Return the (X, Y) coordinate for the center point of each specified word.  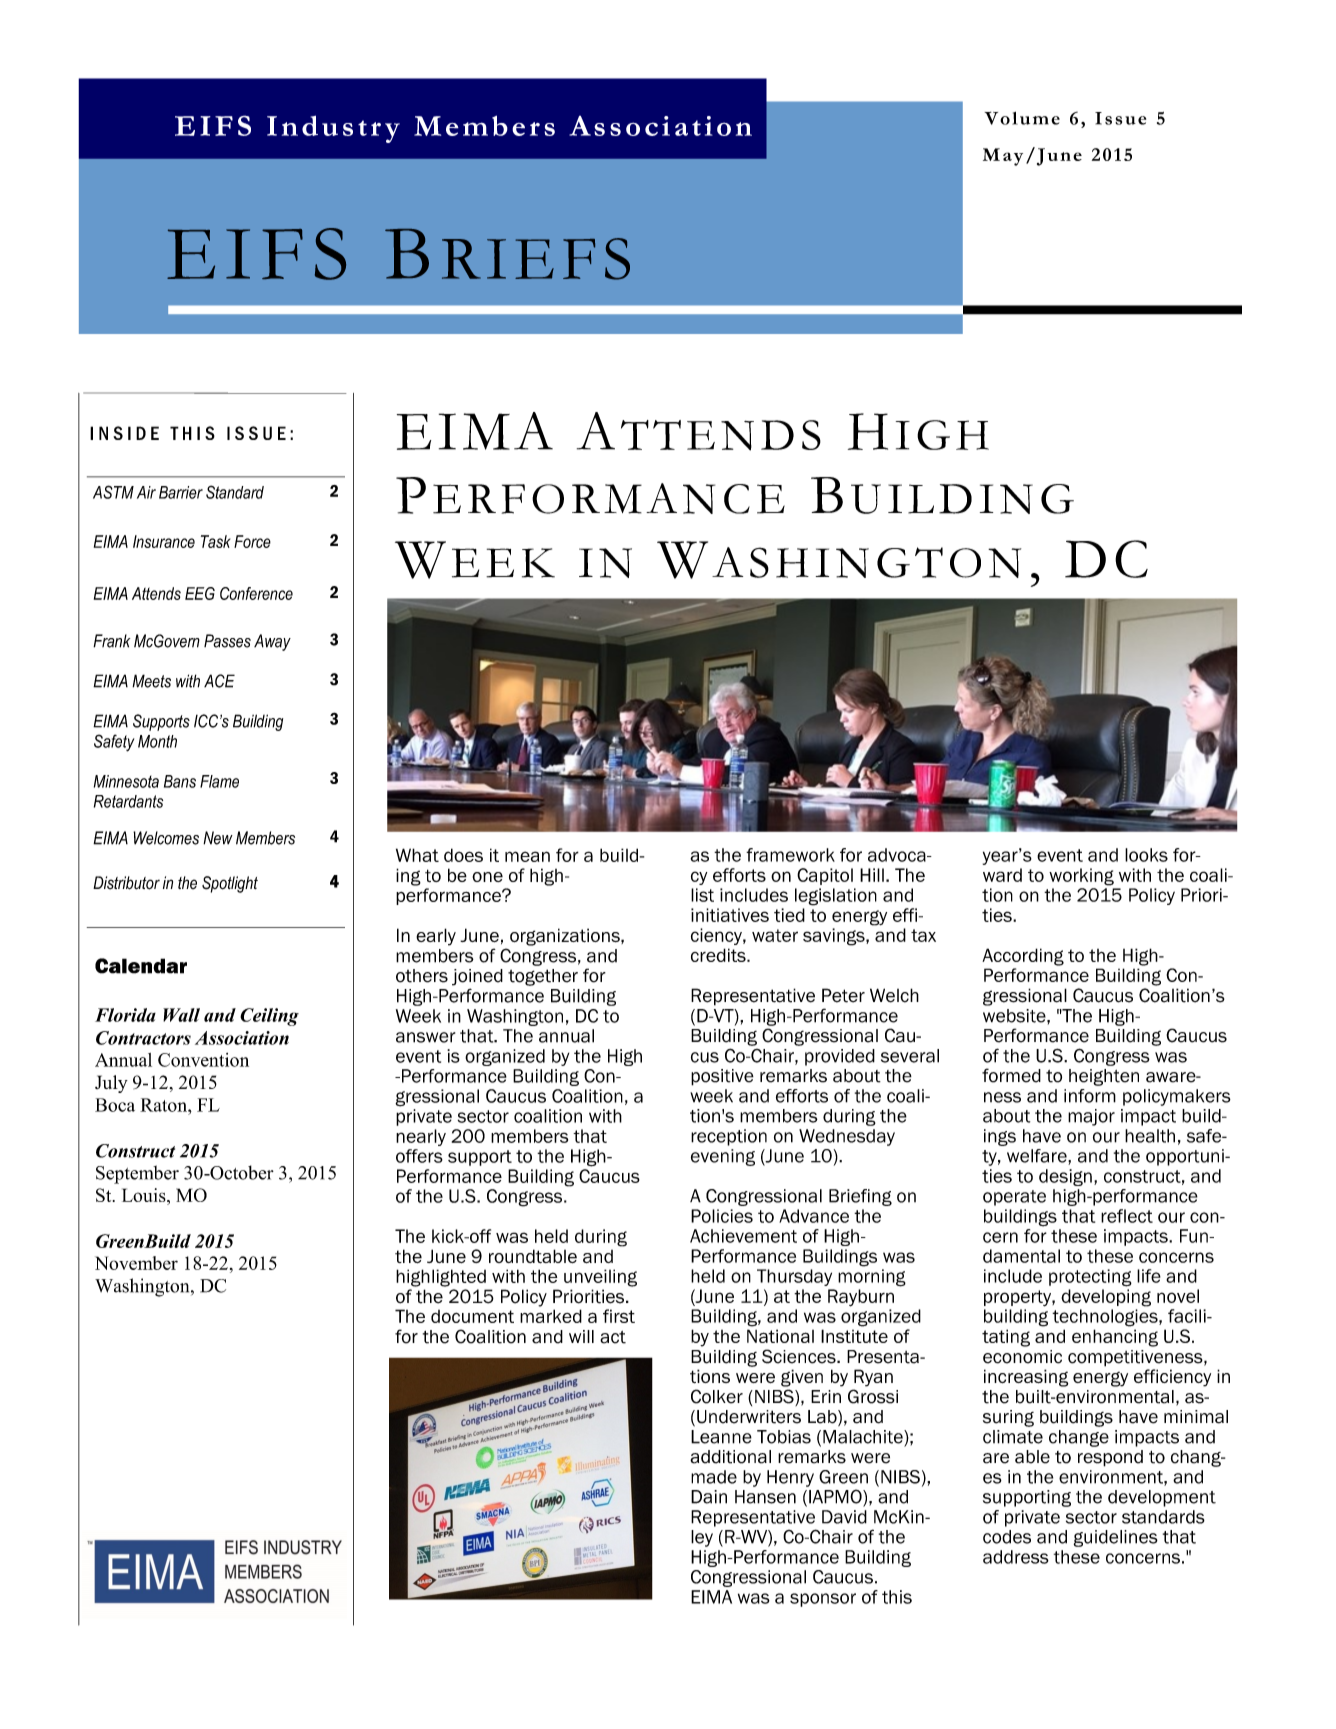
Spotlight (230, 884)
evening (723, 1157)
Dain (709, 1497)
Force (252, 541)
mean (527, 856)
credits (719, 955)
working (1081, 877)
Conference (256, 593)
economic (1022, 1357)
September (137, 1174)
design (1065, 1177)
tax (923, 935)
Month (157, 741)
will (581, 1336)
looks (1146, 855)
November (136, 1263)
